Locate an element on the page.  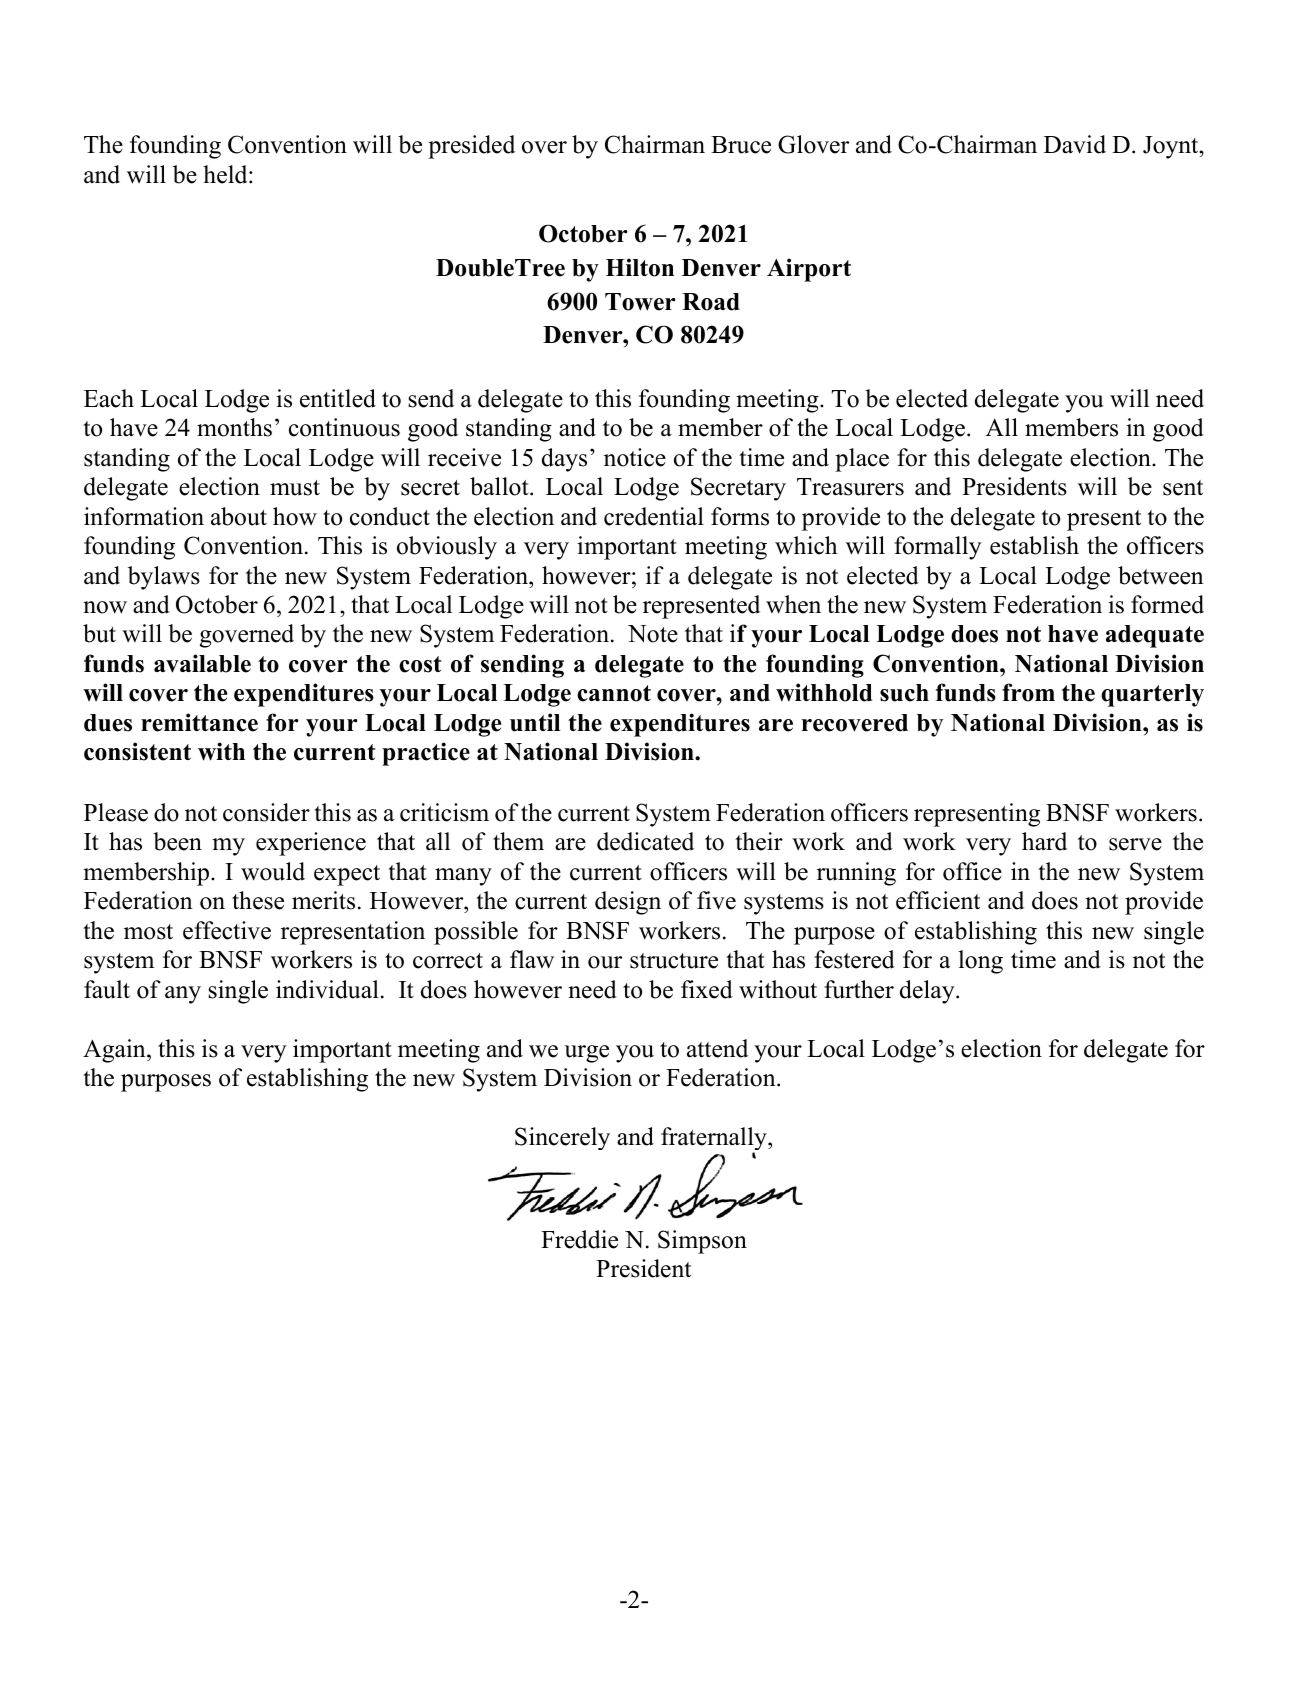
dedicated is located at coordinates (645, 841).
